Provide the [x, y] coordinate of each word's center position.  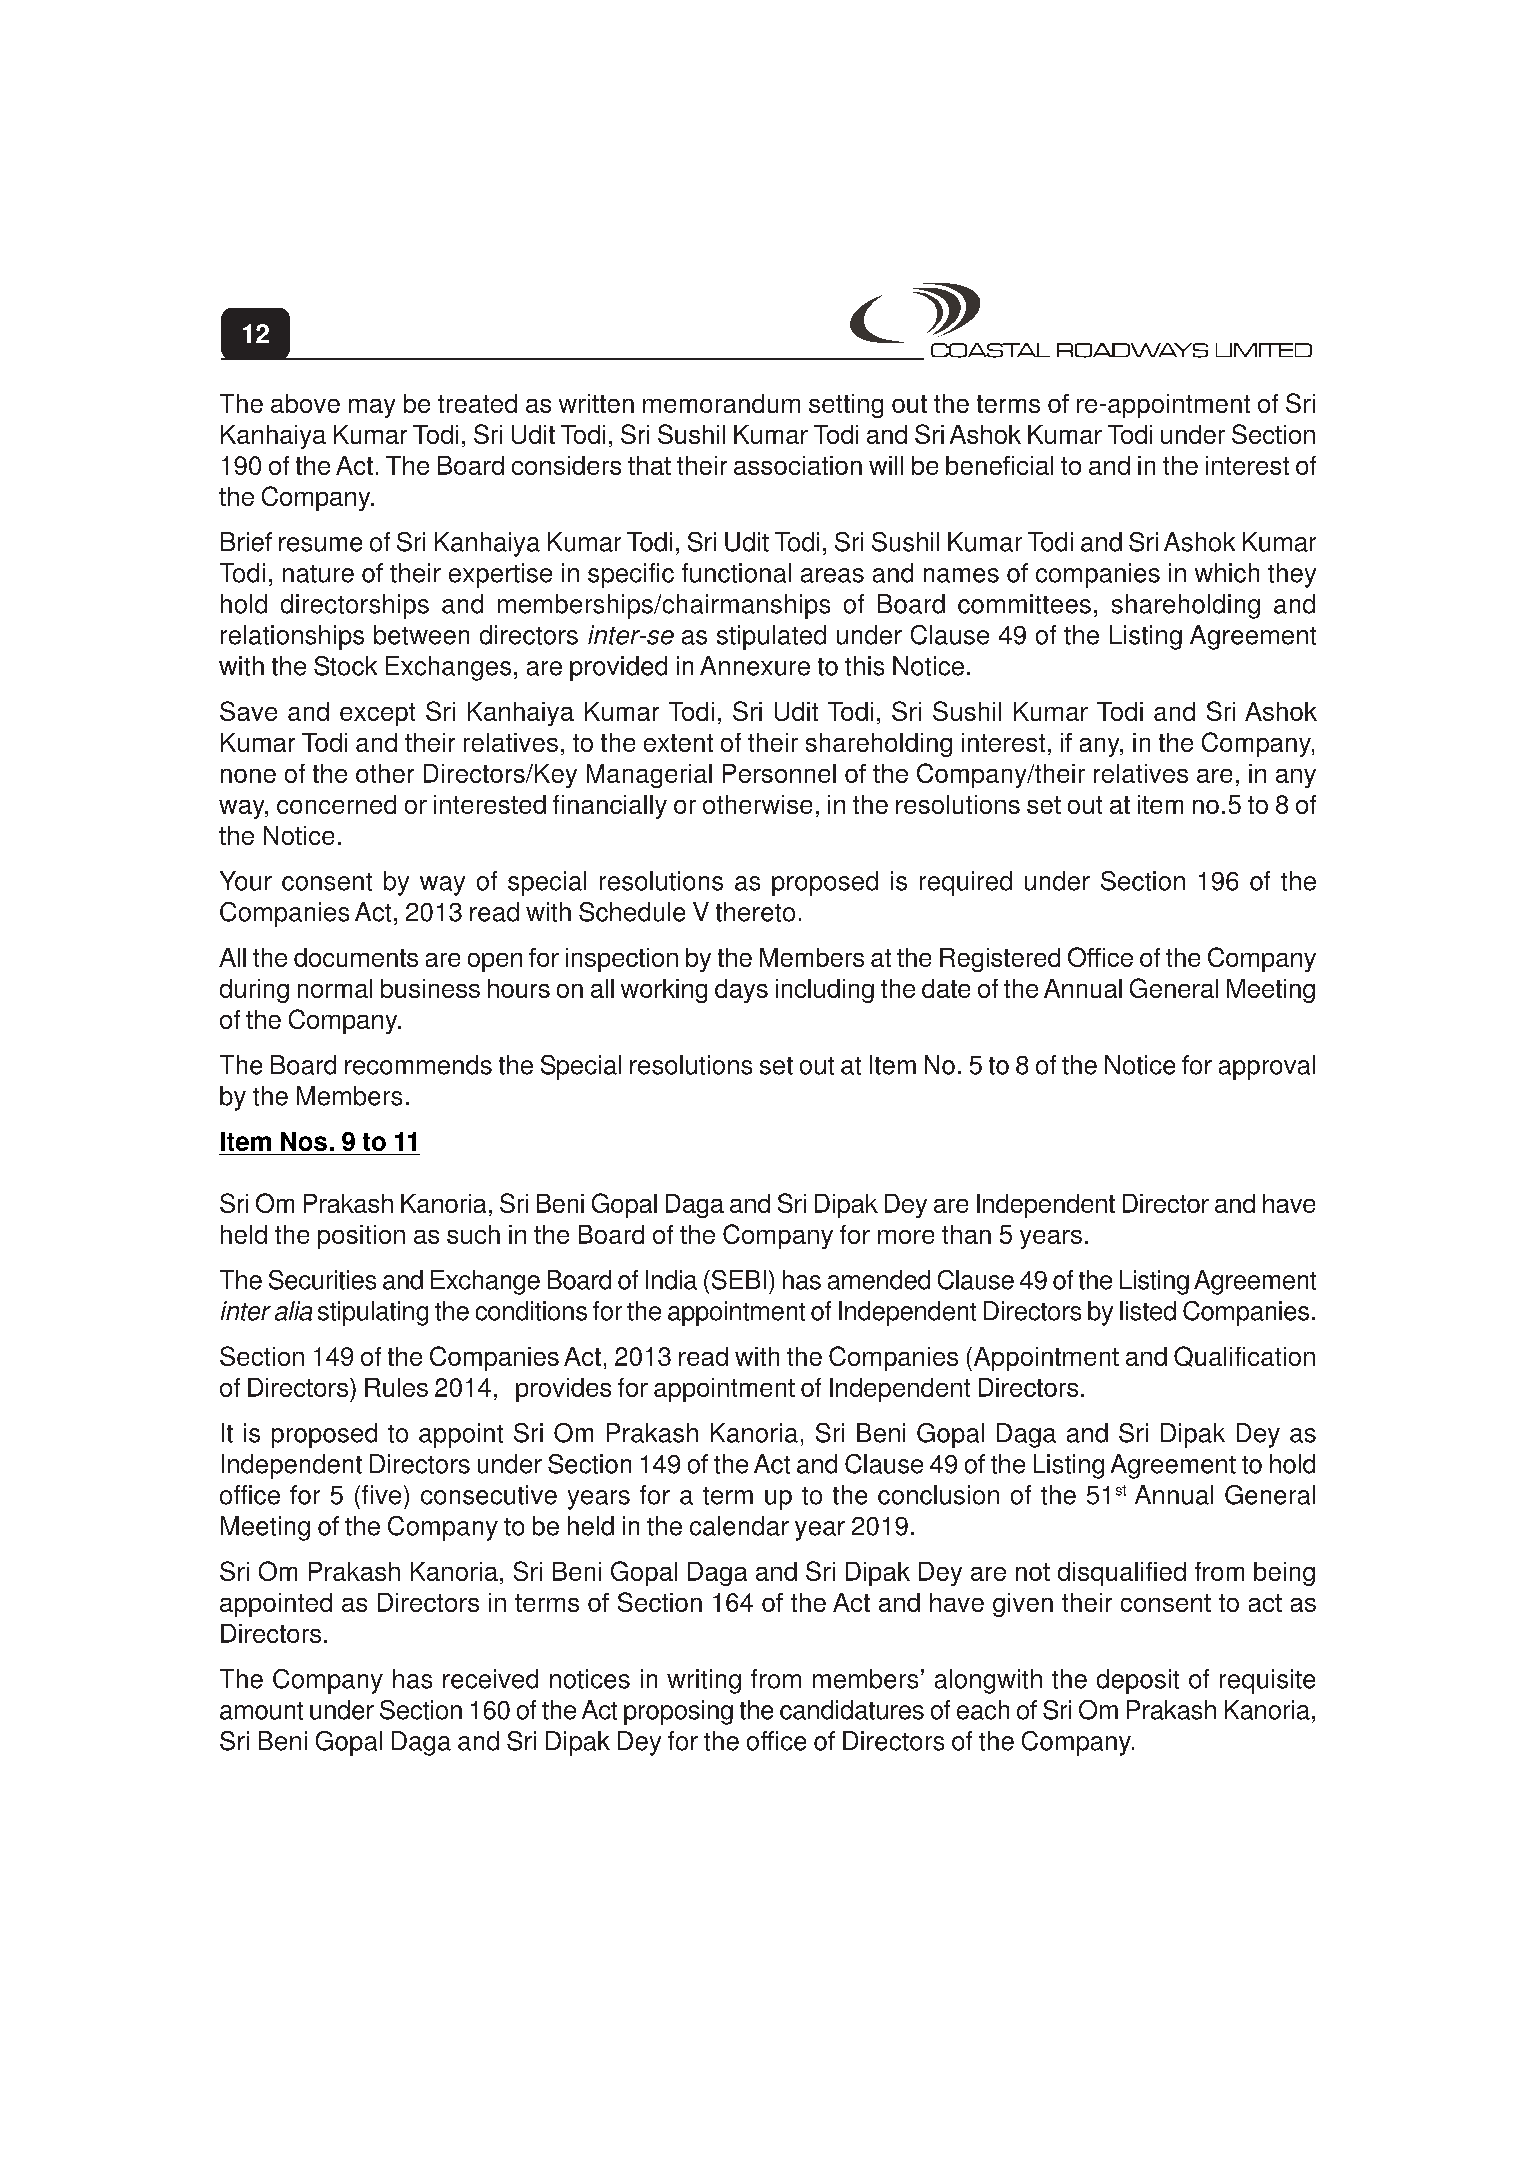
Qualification [1244, 1356]
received [490, 1679]
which [1227, 573]
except [377, 714]
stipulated [771, 637]
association [798, 465]
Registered [1000, 960]
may [372, 408]
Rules [396, 1387]
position [361, 1237]
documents [356, 957]
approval [1267, 1067]
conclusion [938, 1495]
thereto [755, 912]
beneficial [999, 465]
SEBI [737, 1280]
